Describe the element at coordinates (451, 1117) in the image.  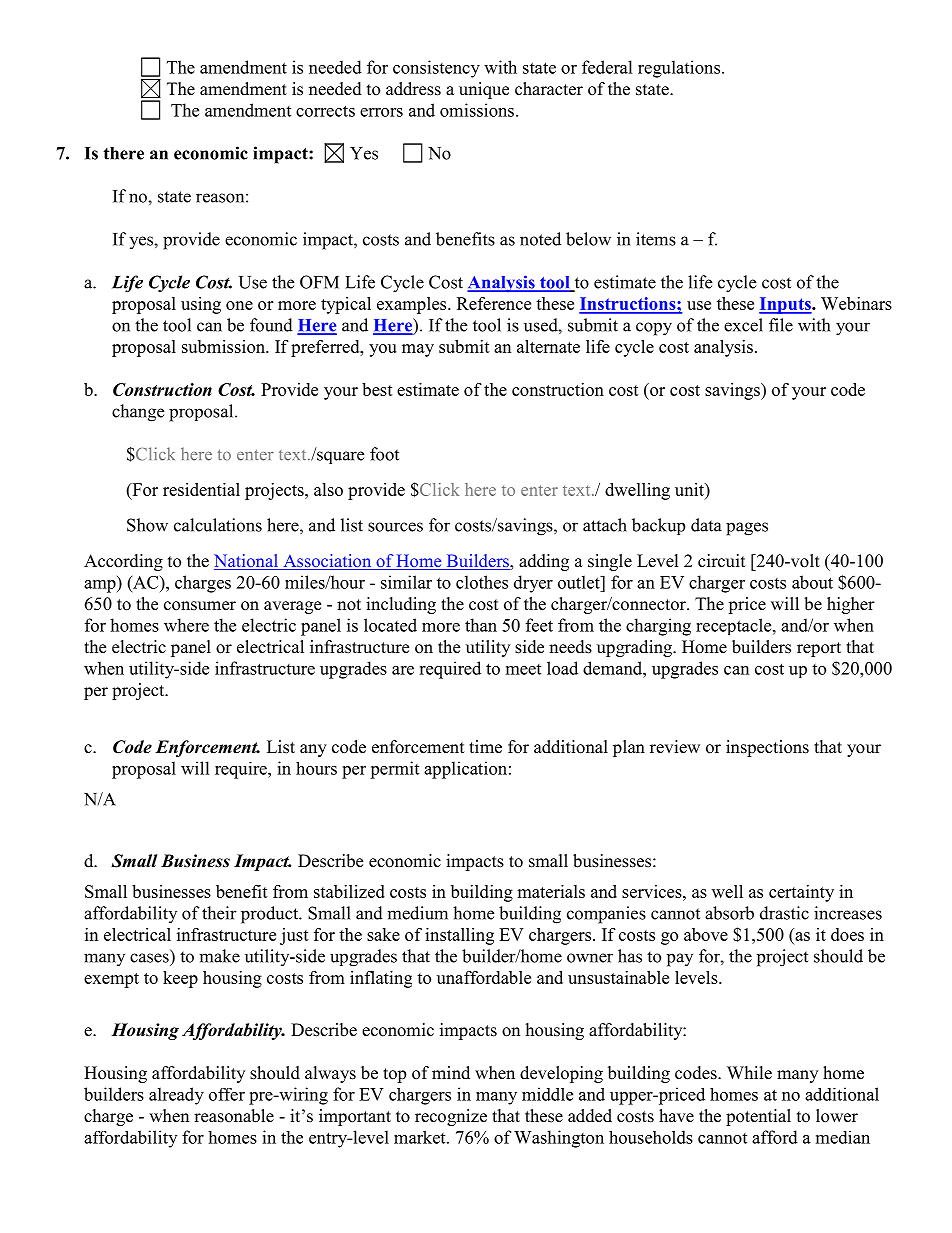
I see `recognize` at that location.
